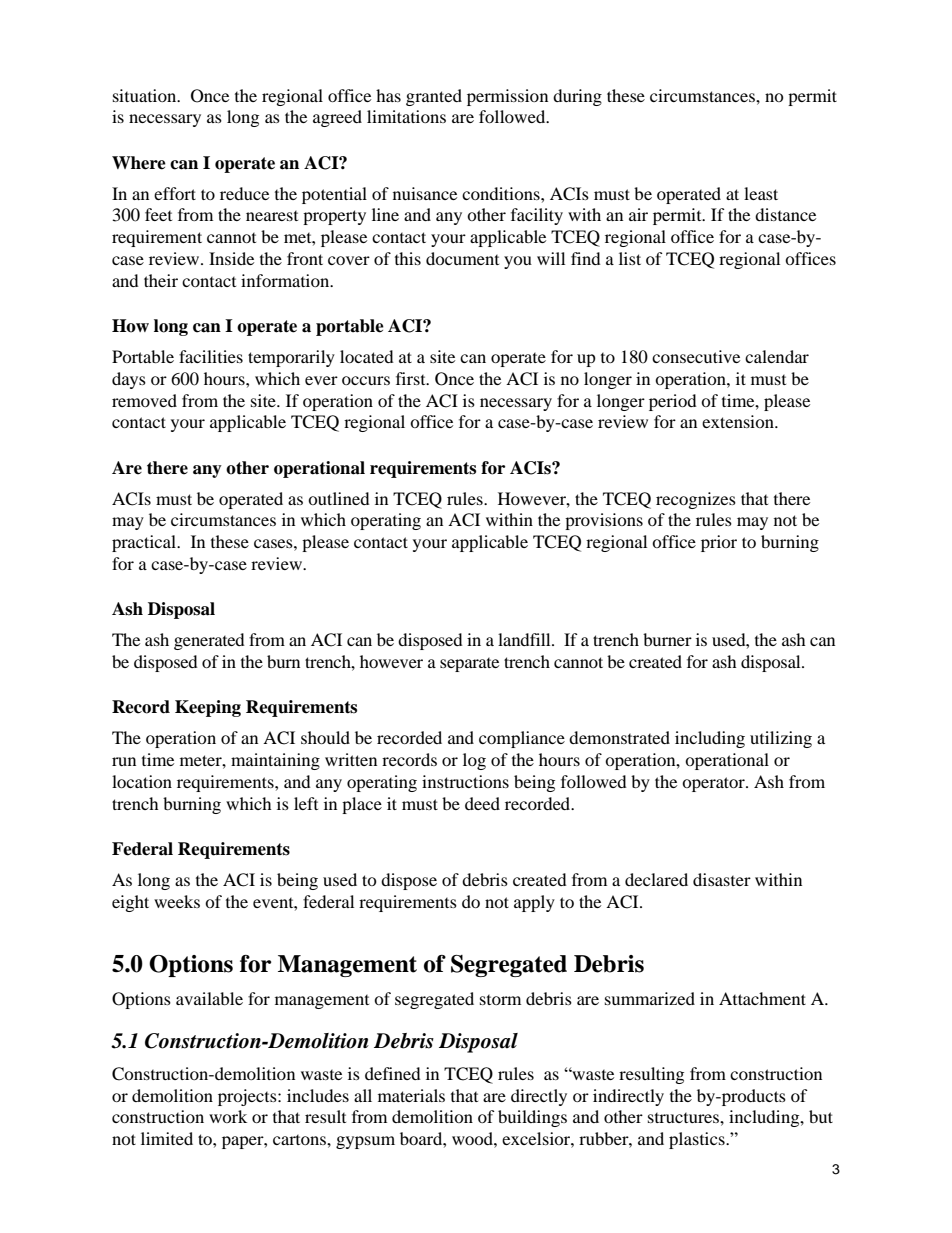 The image size is (952, 1233). What do you see at coordinates (145, 543) in the page?
I see `practical` at bounding box center [145, 543].
